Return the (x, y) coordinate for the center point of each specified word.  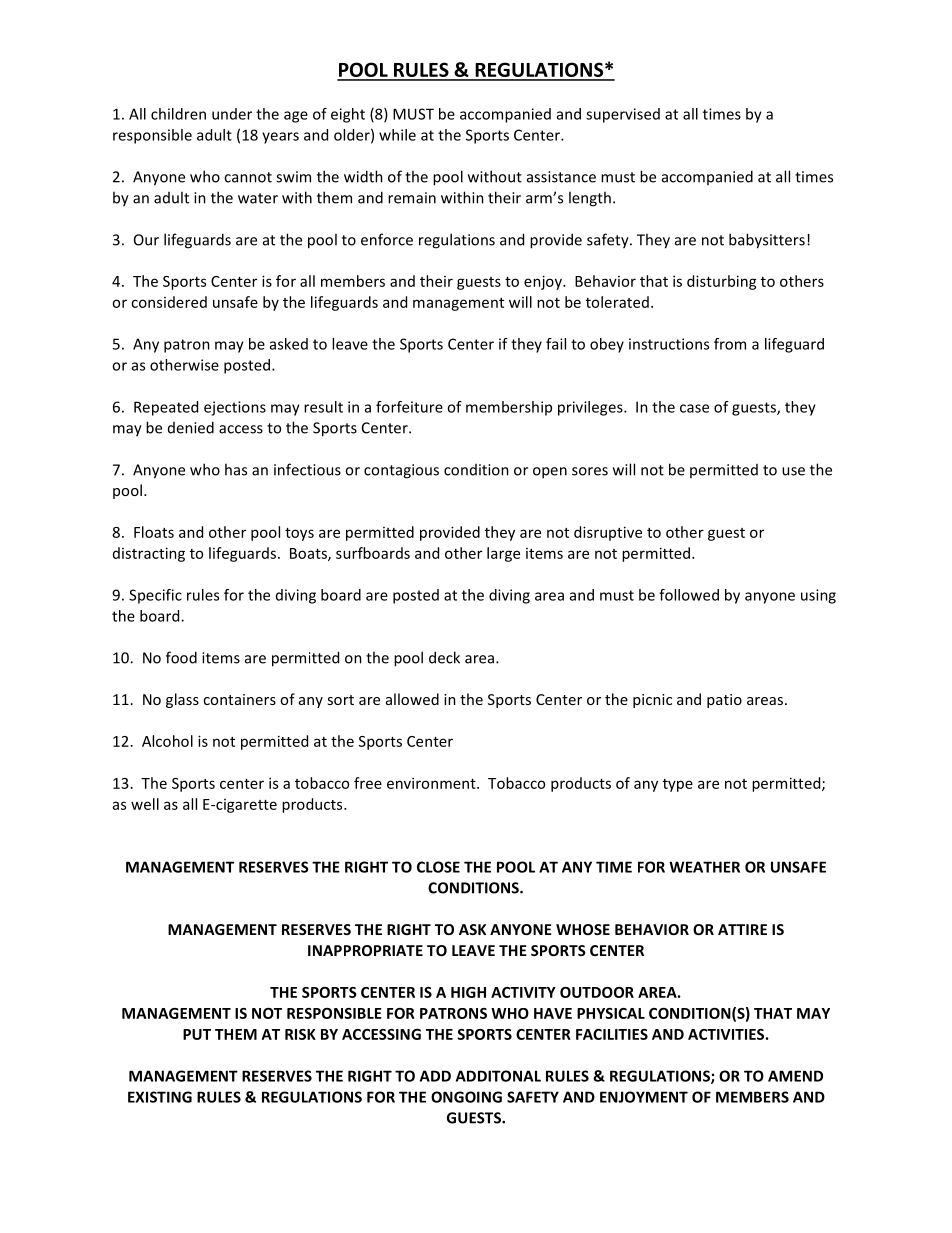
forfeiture (409, 407)
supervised (623, 115)
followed (689, 595)
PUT (197, 1034)
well (145, 804)
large (503, 554)
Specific (155, 596)
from (730, 344)
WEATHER (704, 867)
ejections (235, 408)
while (397, 135)
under (232, 114)
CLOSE (438, 867)
